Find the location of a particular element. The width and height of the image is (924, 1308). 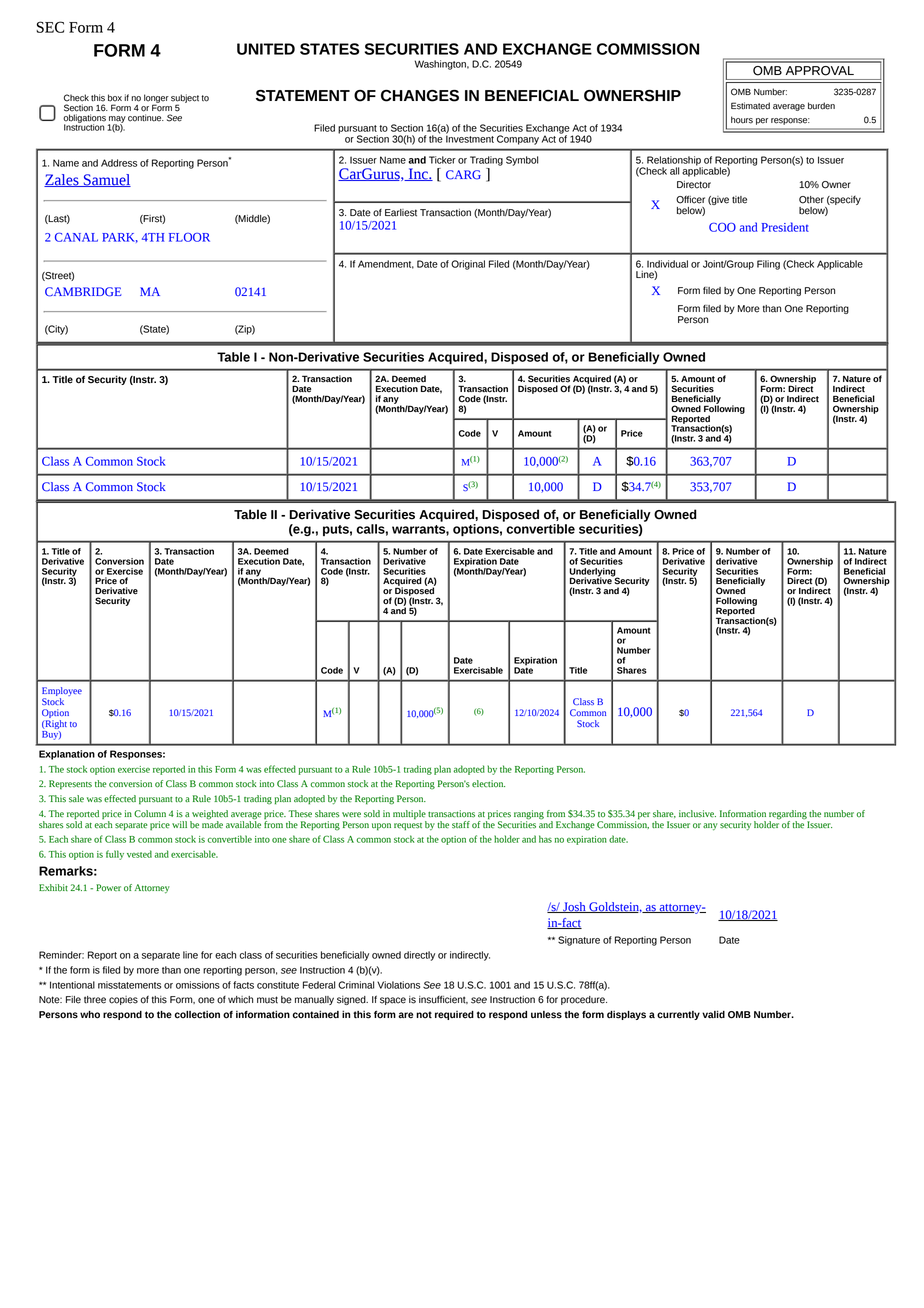

inclusive is located at coordinates (697, 814).
